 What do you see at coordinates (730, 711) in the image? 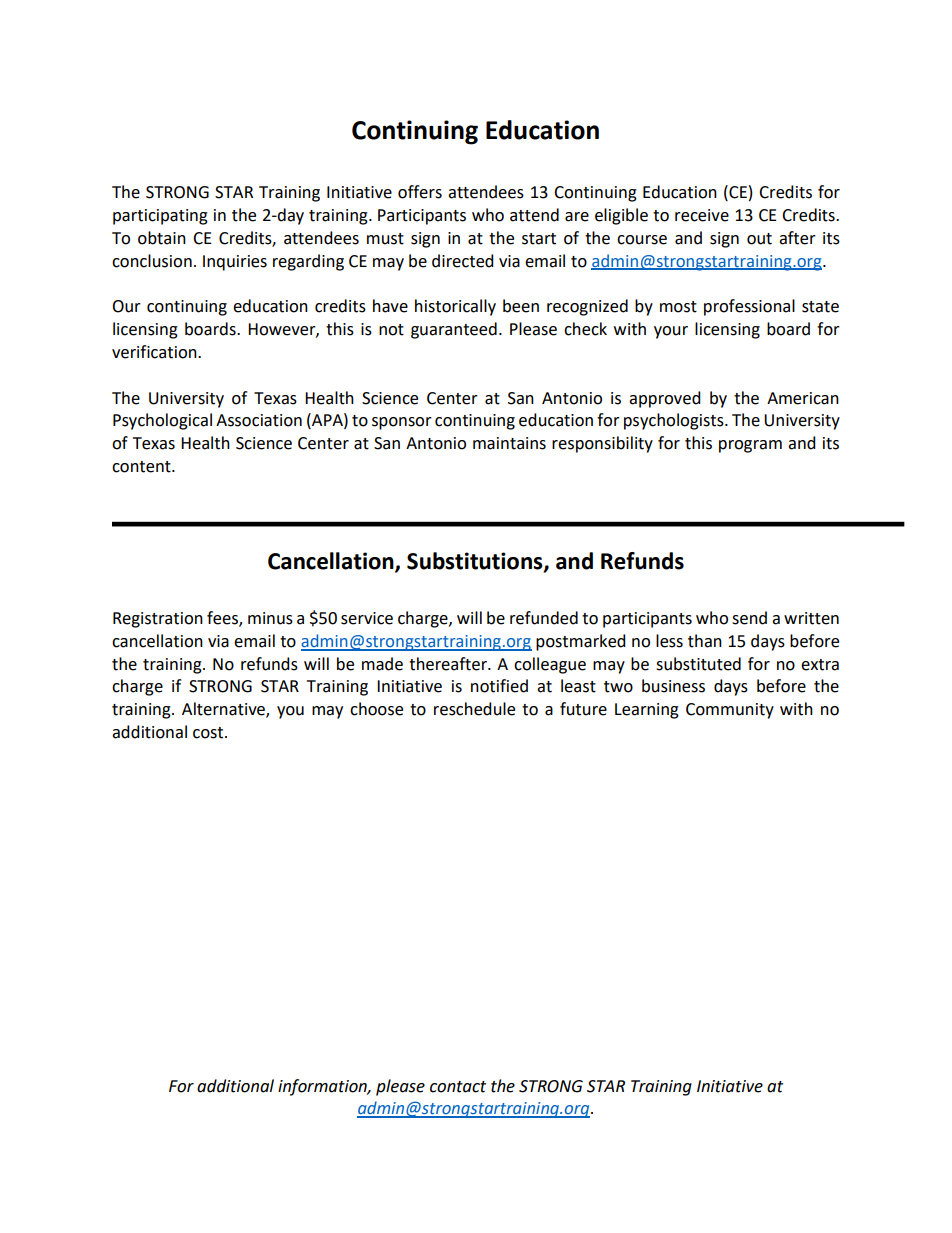
I see `Community` at bounding box center [730, 711].
